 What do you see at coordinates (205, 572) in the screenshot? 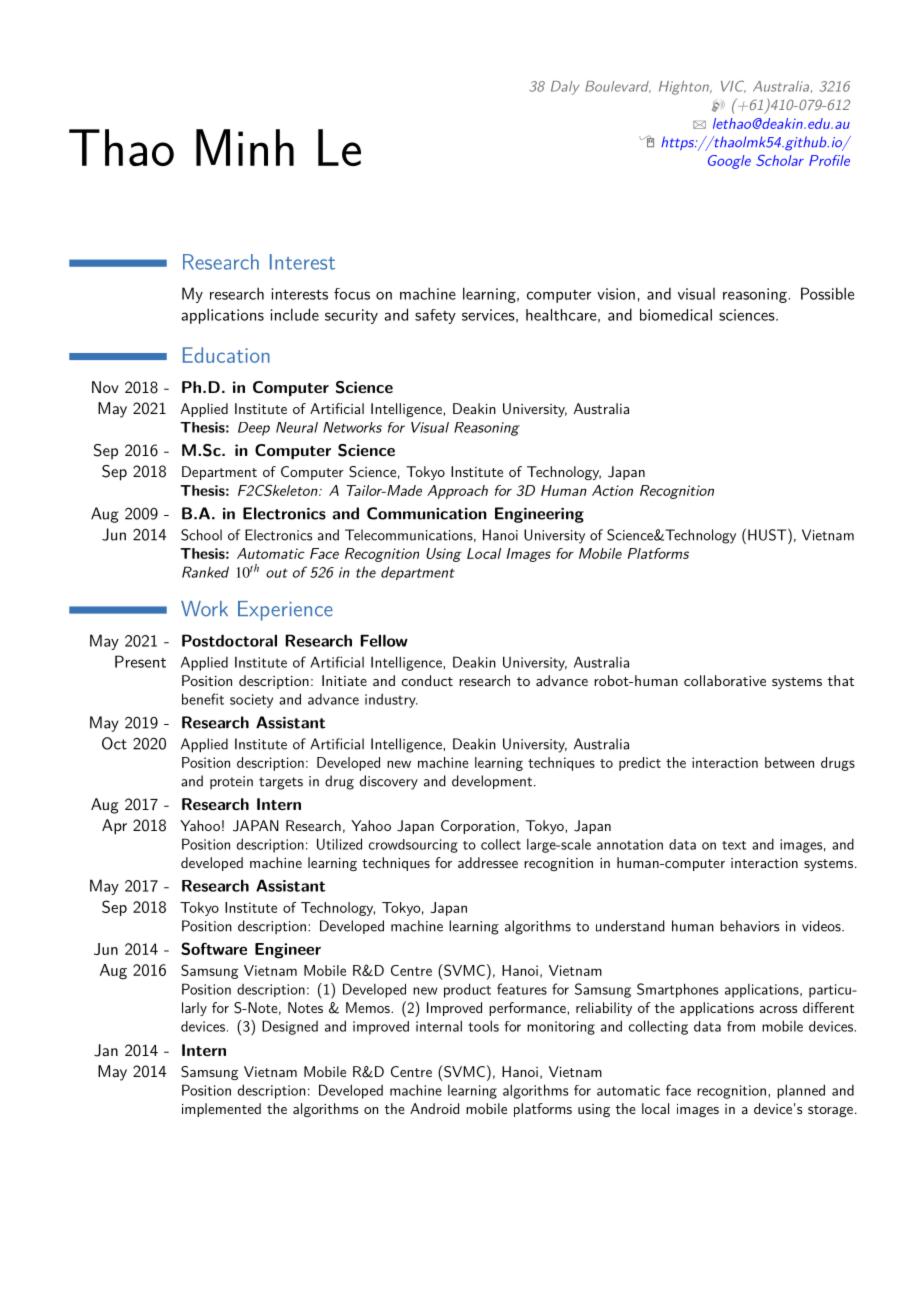
I see `Ranked` at bounding box center [205, 572].
